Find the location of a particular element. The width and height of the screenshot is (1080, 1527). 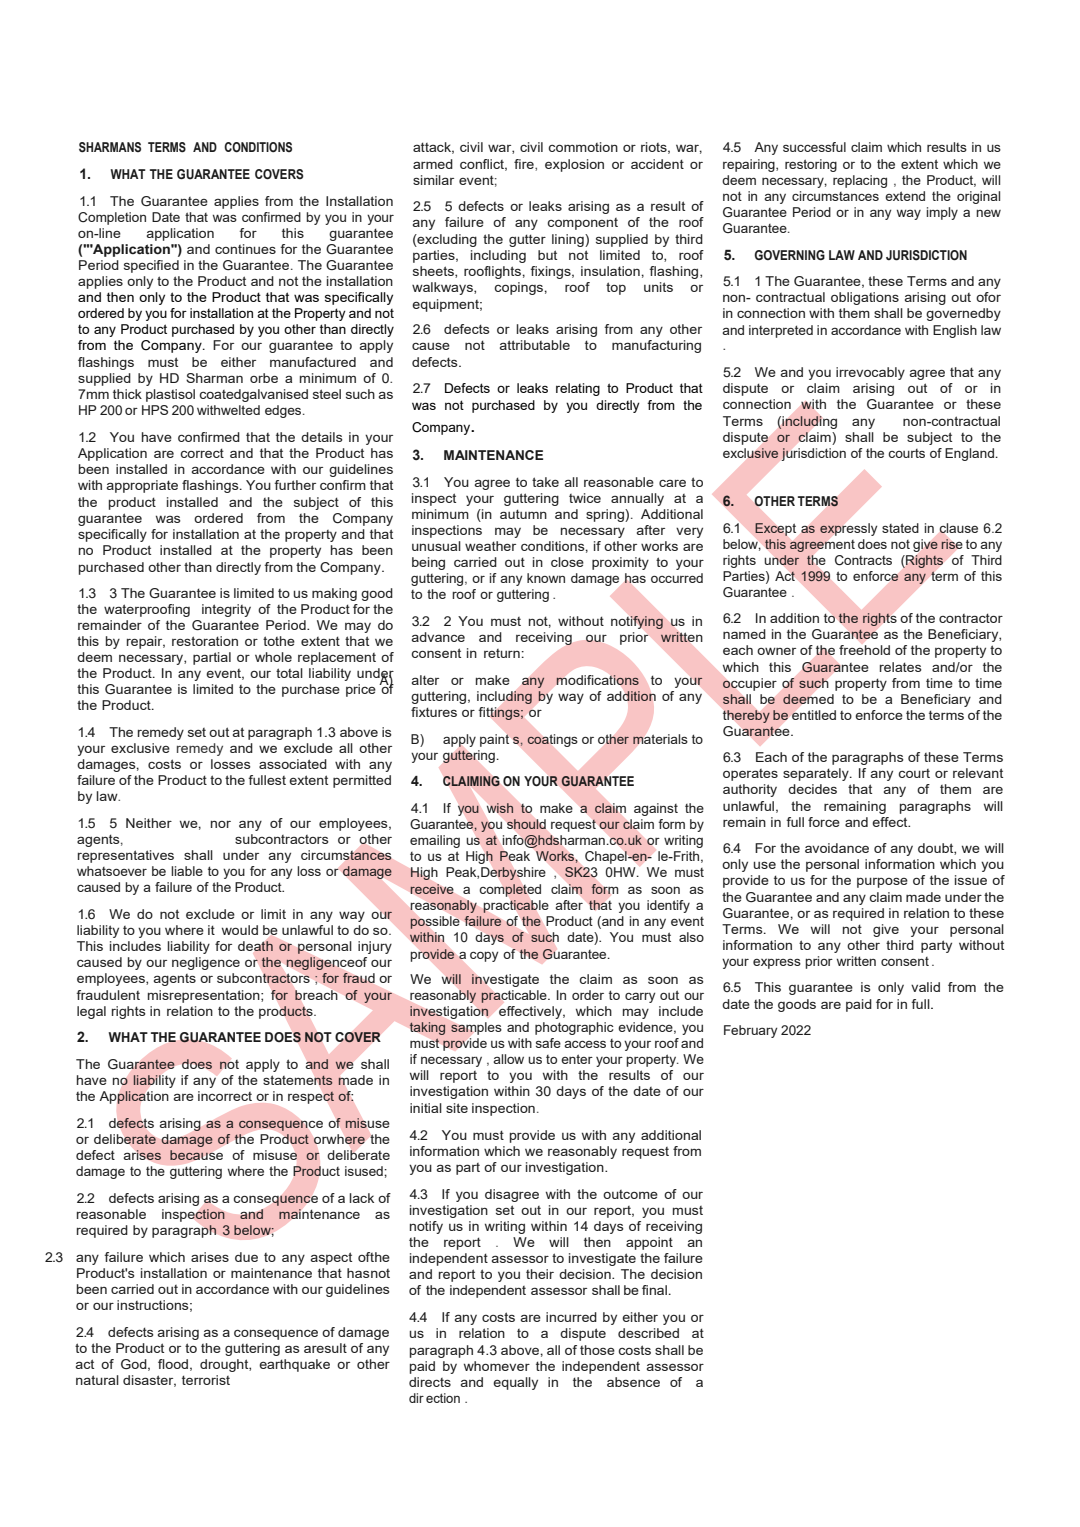

fire is located at coordinates (525, 165).
